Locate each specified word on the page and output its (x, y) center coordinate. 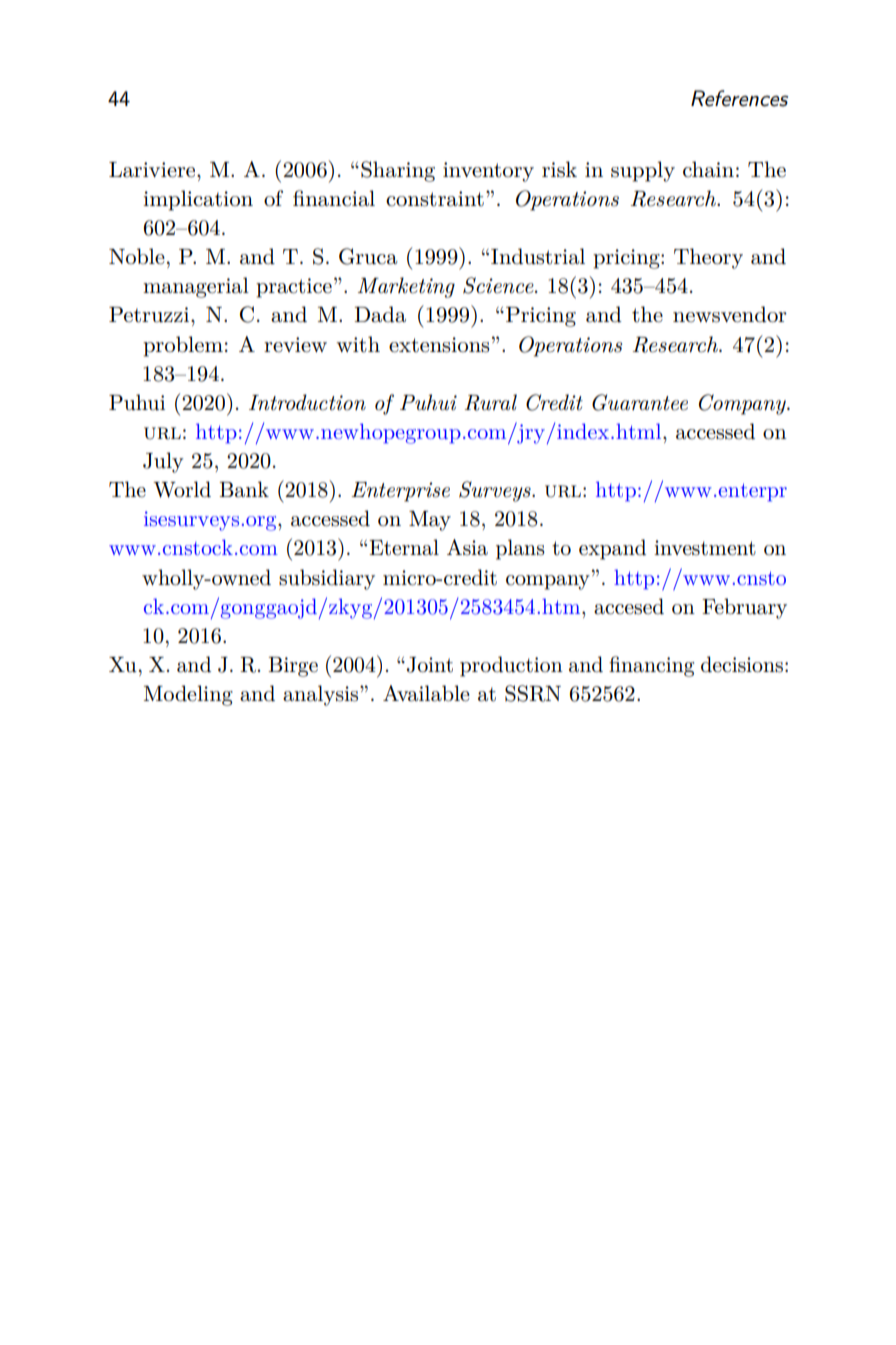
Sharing (398, 171)
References (739, 98)
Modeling (188, 695)
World (182, 489)
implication (198, 200)
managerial (196, 287)
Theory (708, 258)
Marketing (406, 287)
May (430, 521)
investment (705, 548)
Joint (430, 665)
